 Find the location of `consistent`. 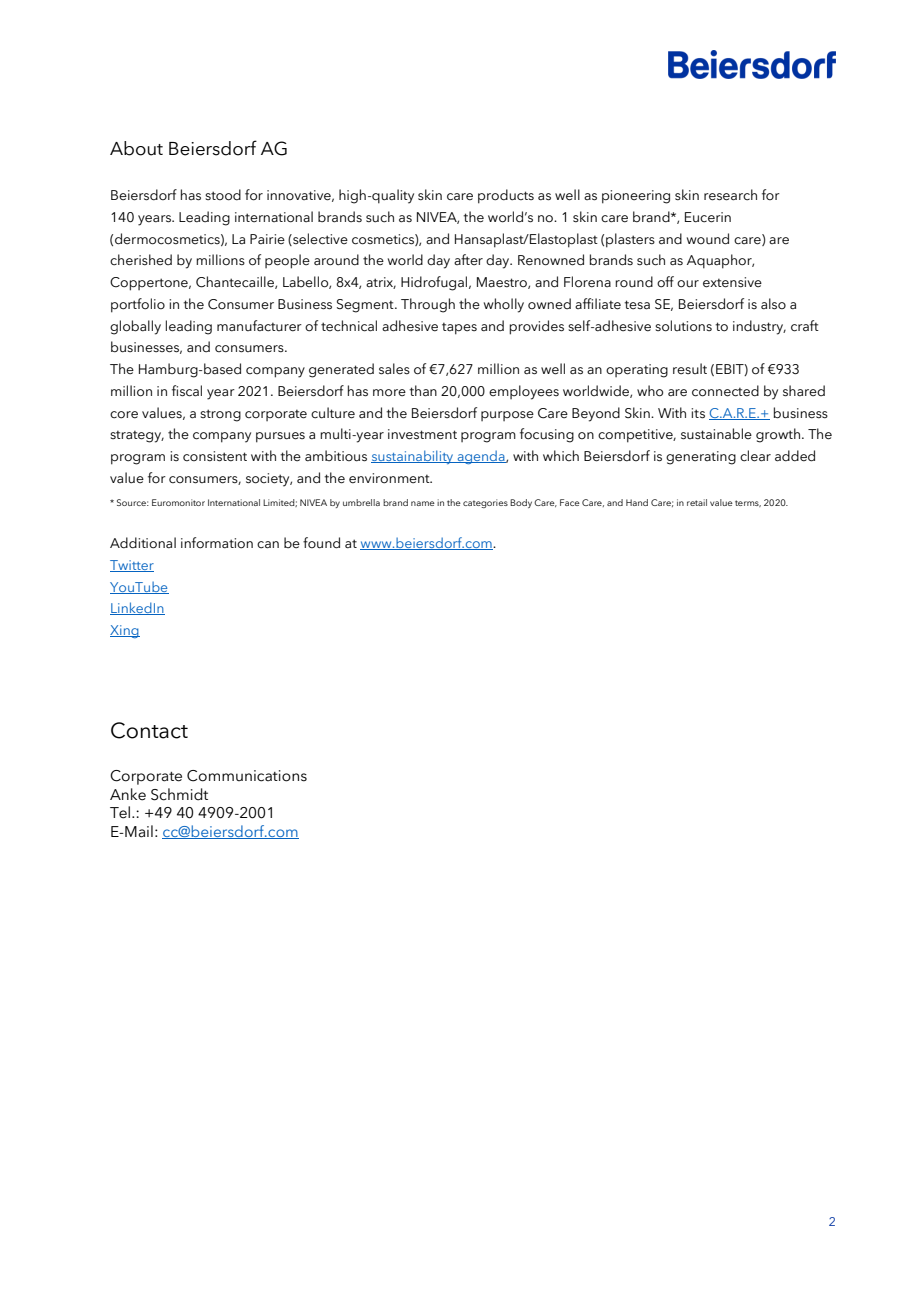

consistent is located at coordinates (215, 456).
